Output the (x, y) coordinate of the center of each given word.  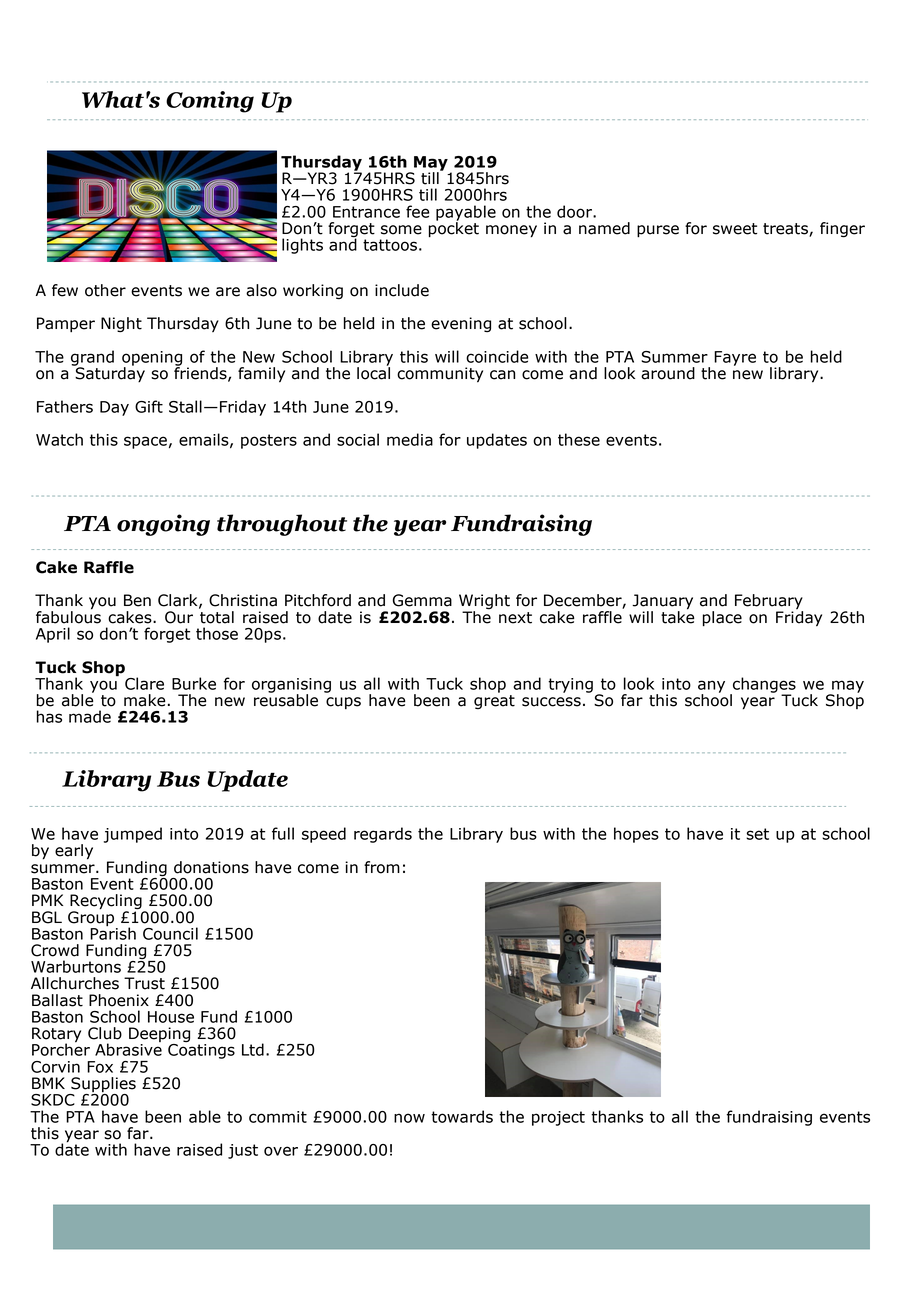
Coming (210, 102)
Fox (100, 1067)
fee (418, 211)
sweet (735, 229)
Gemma (422, 600)
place (722, 619)
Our (179, 617)
